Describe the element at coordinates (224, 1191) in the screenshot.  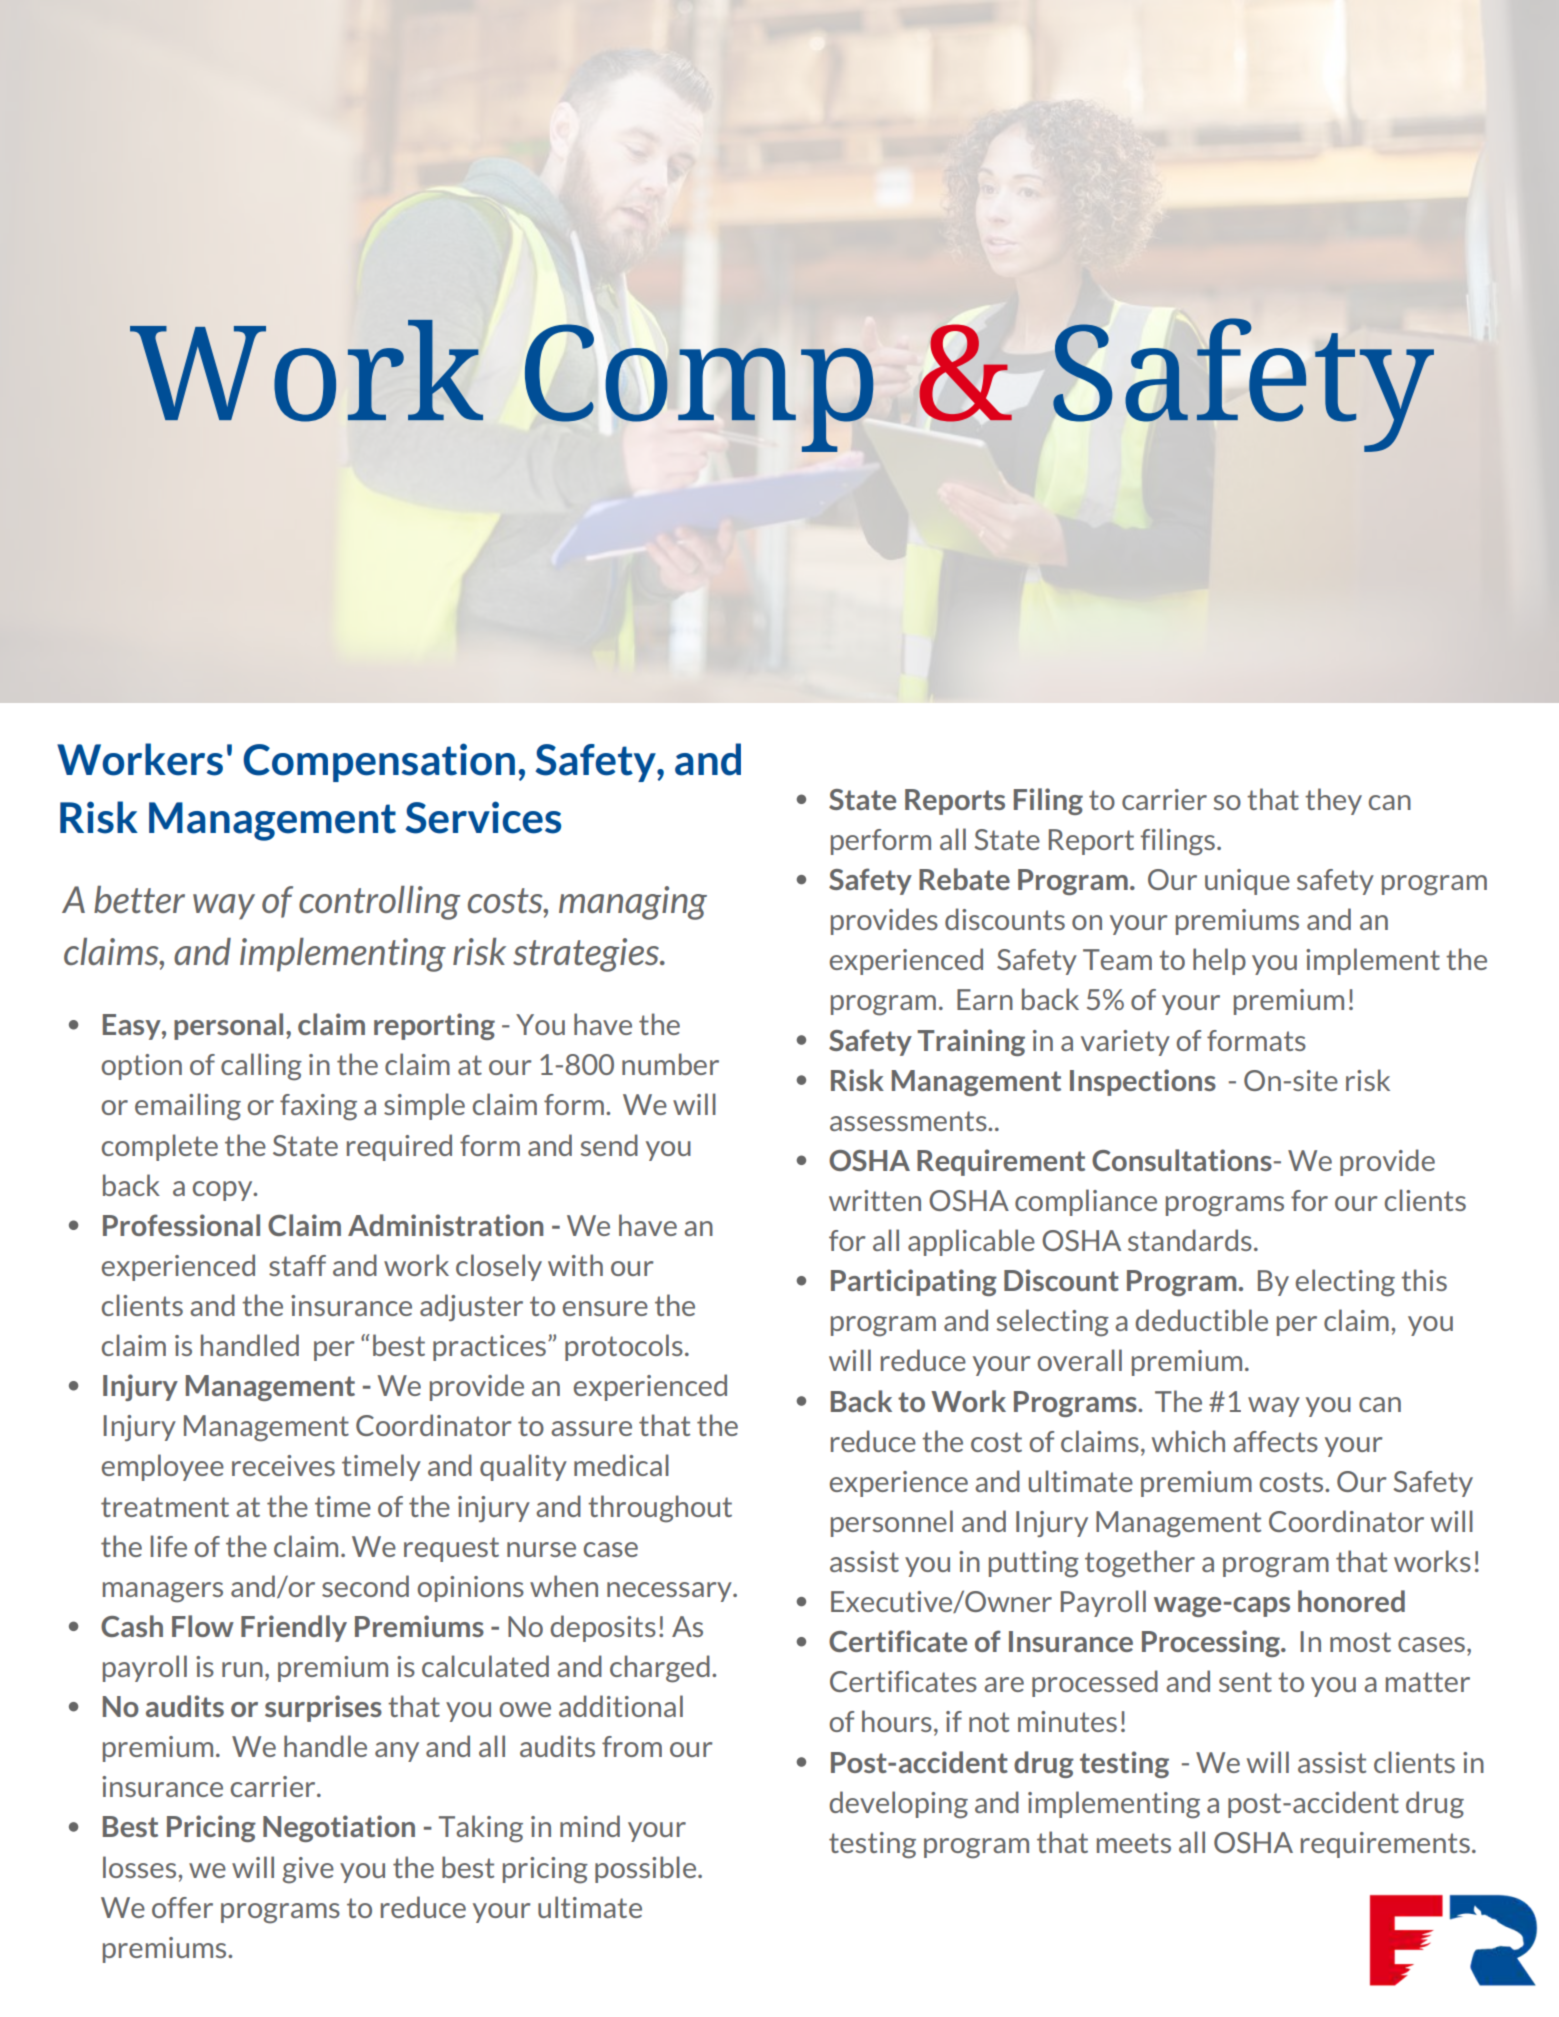
I see `copy` at that location.
